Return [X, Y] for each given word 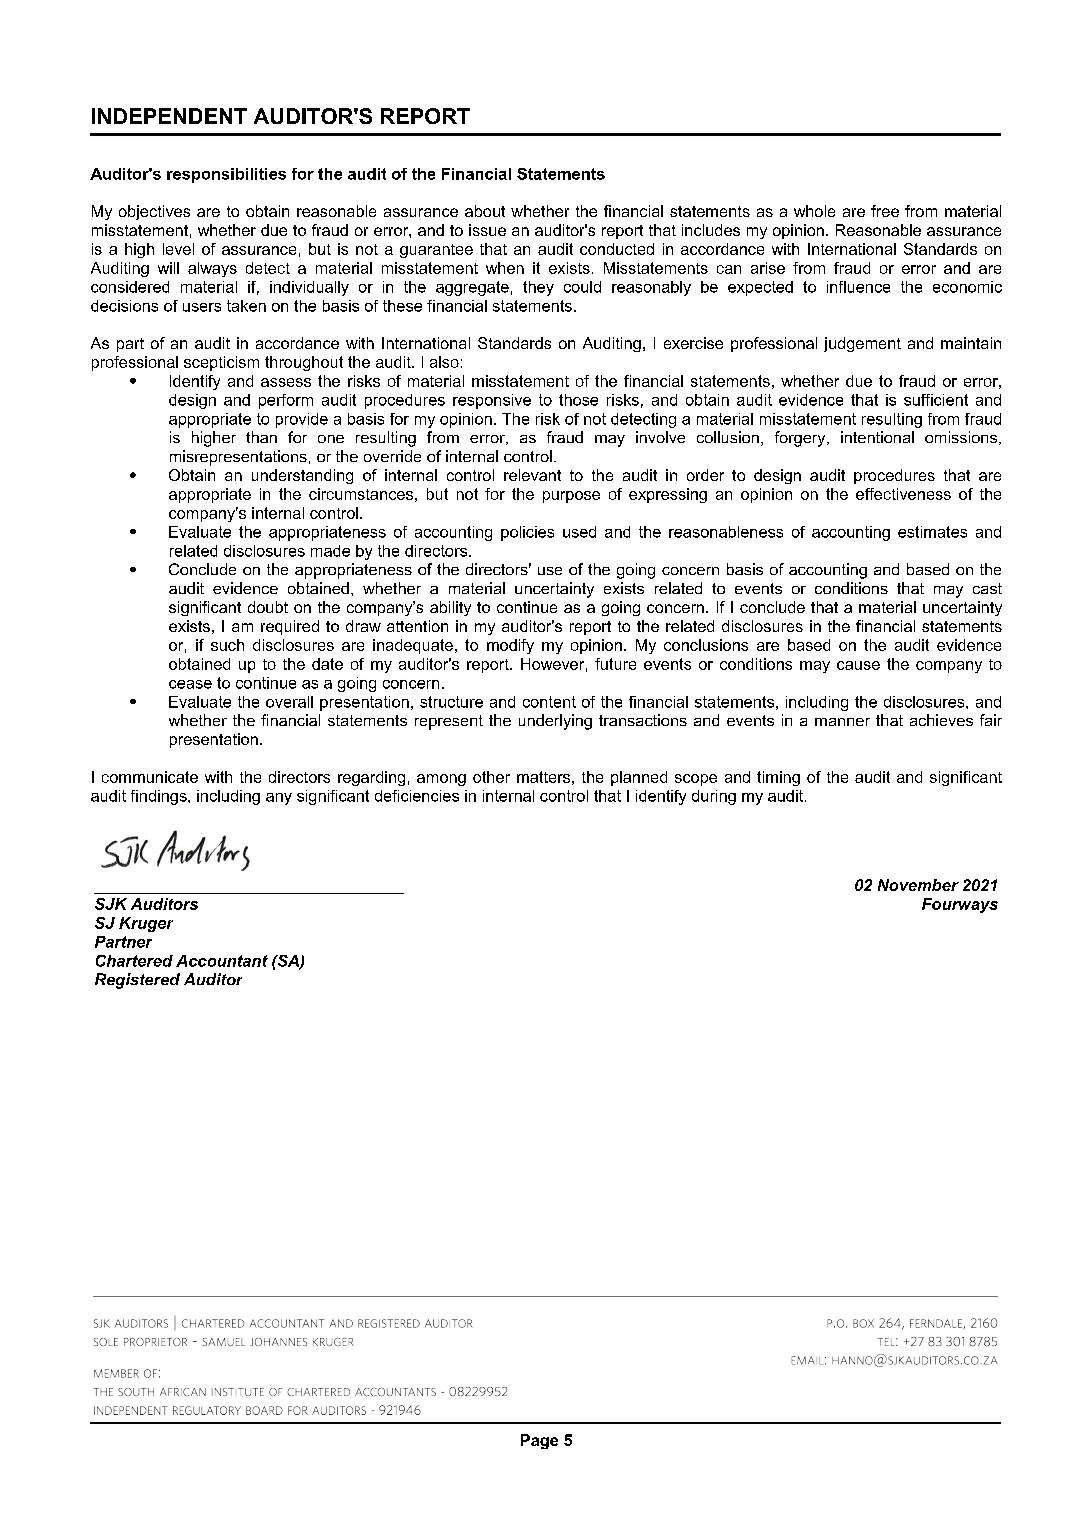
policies [527, 533]
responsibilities [226, 175]
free [885, 211]
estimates [932, 532]
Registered [137, 981]
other [491, 777]
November [918, 885]
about [485, 211]
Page [539, 1441]
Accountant [222, 961]
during [714, 797]
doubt [268, 607]
